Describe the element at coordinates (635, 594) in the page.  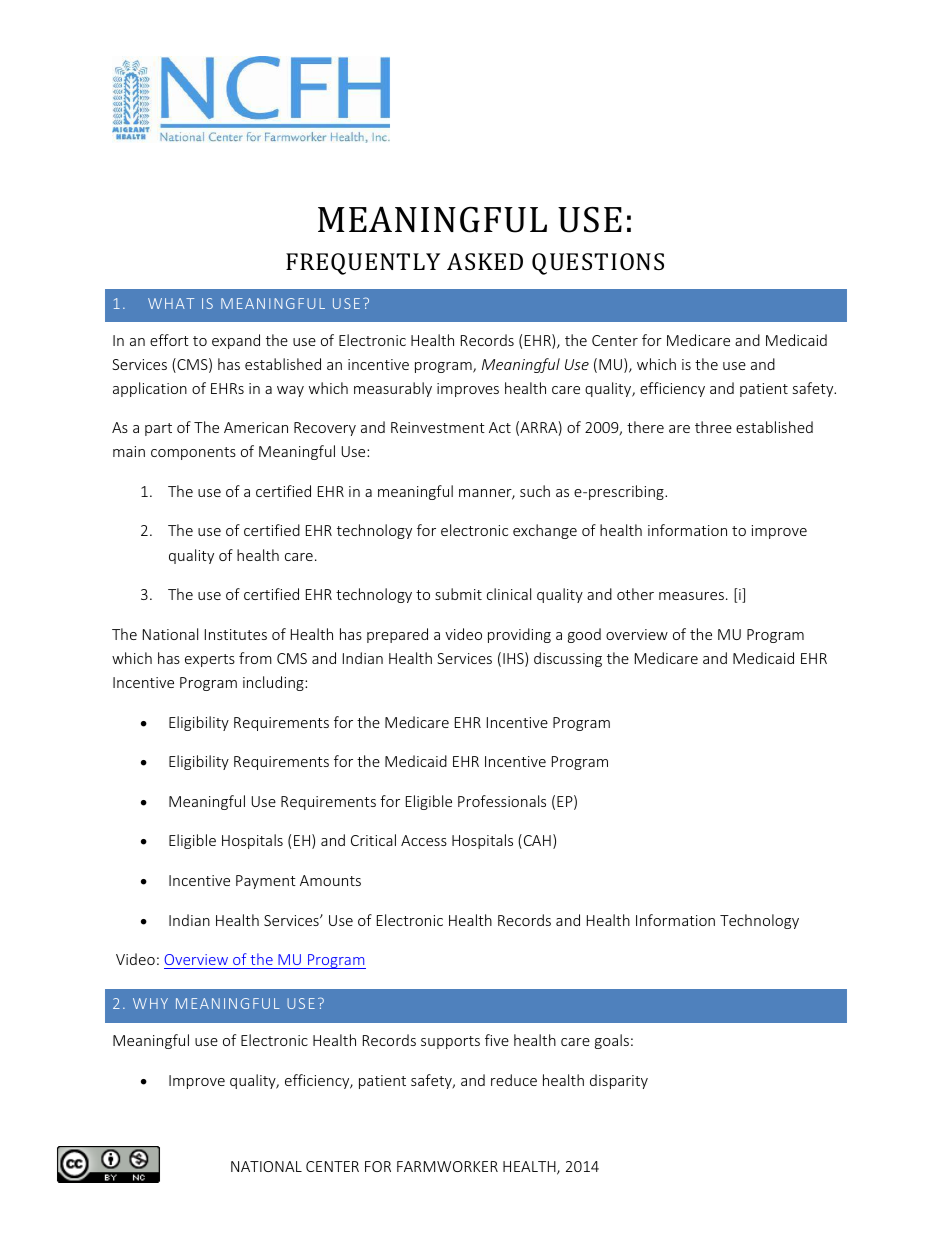
I see `other` at that location.
